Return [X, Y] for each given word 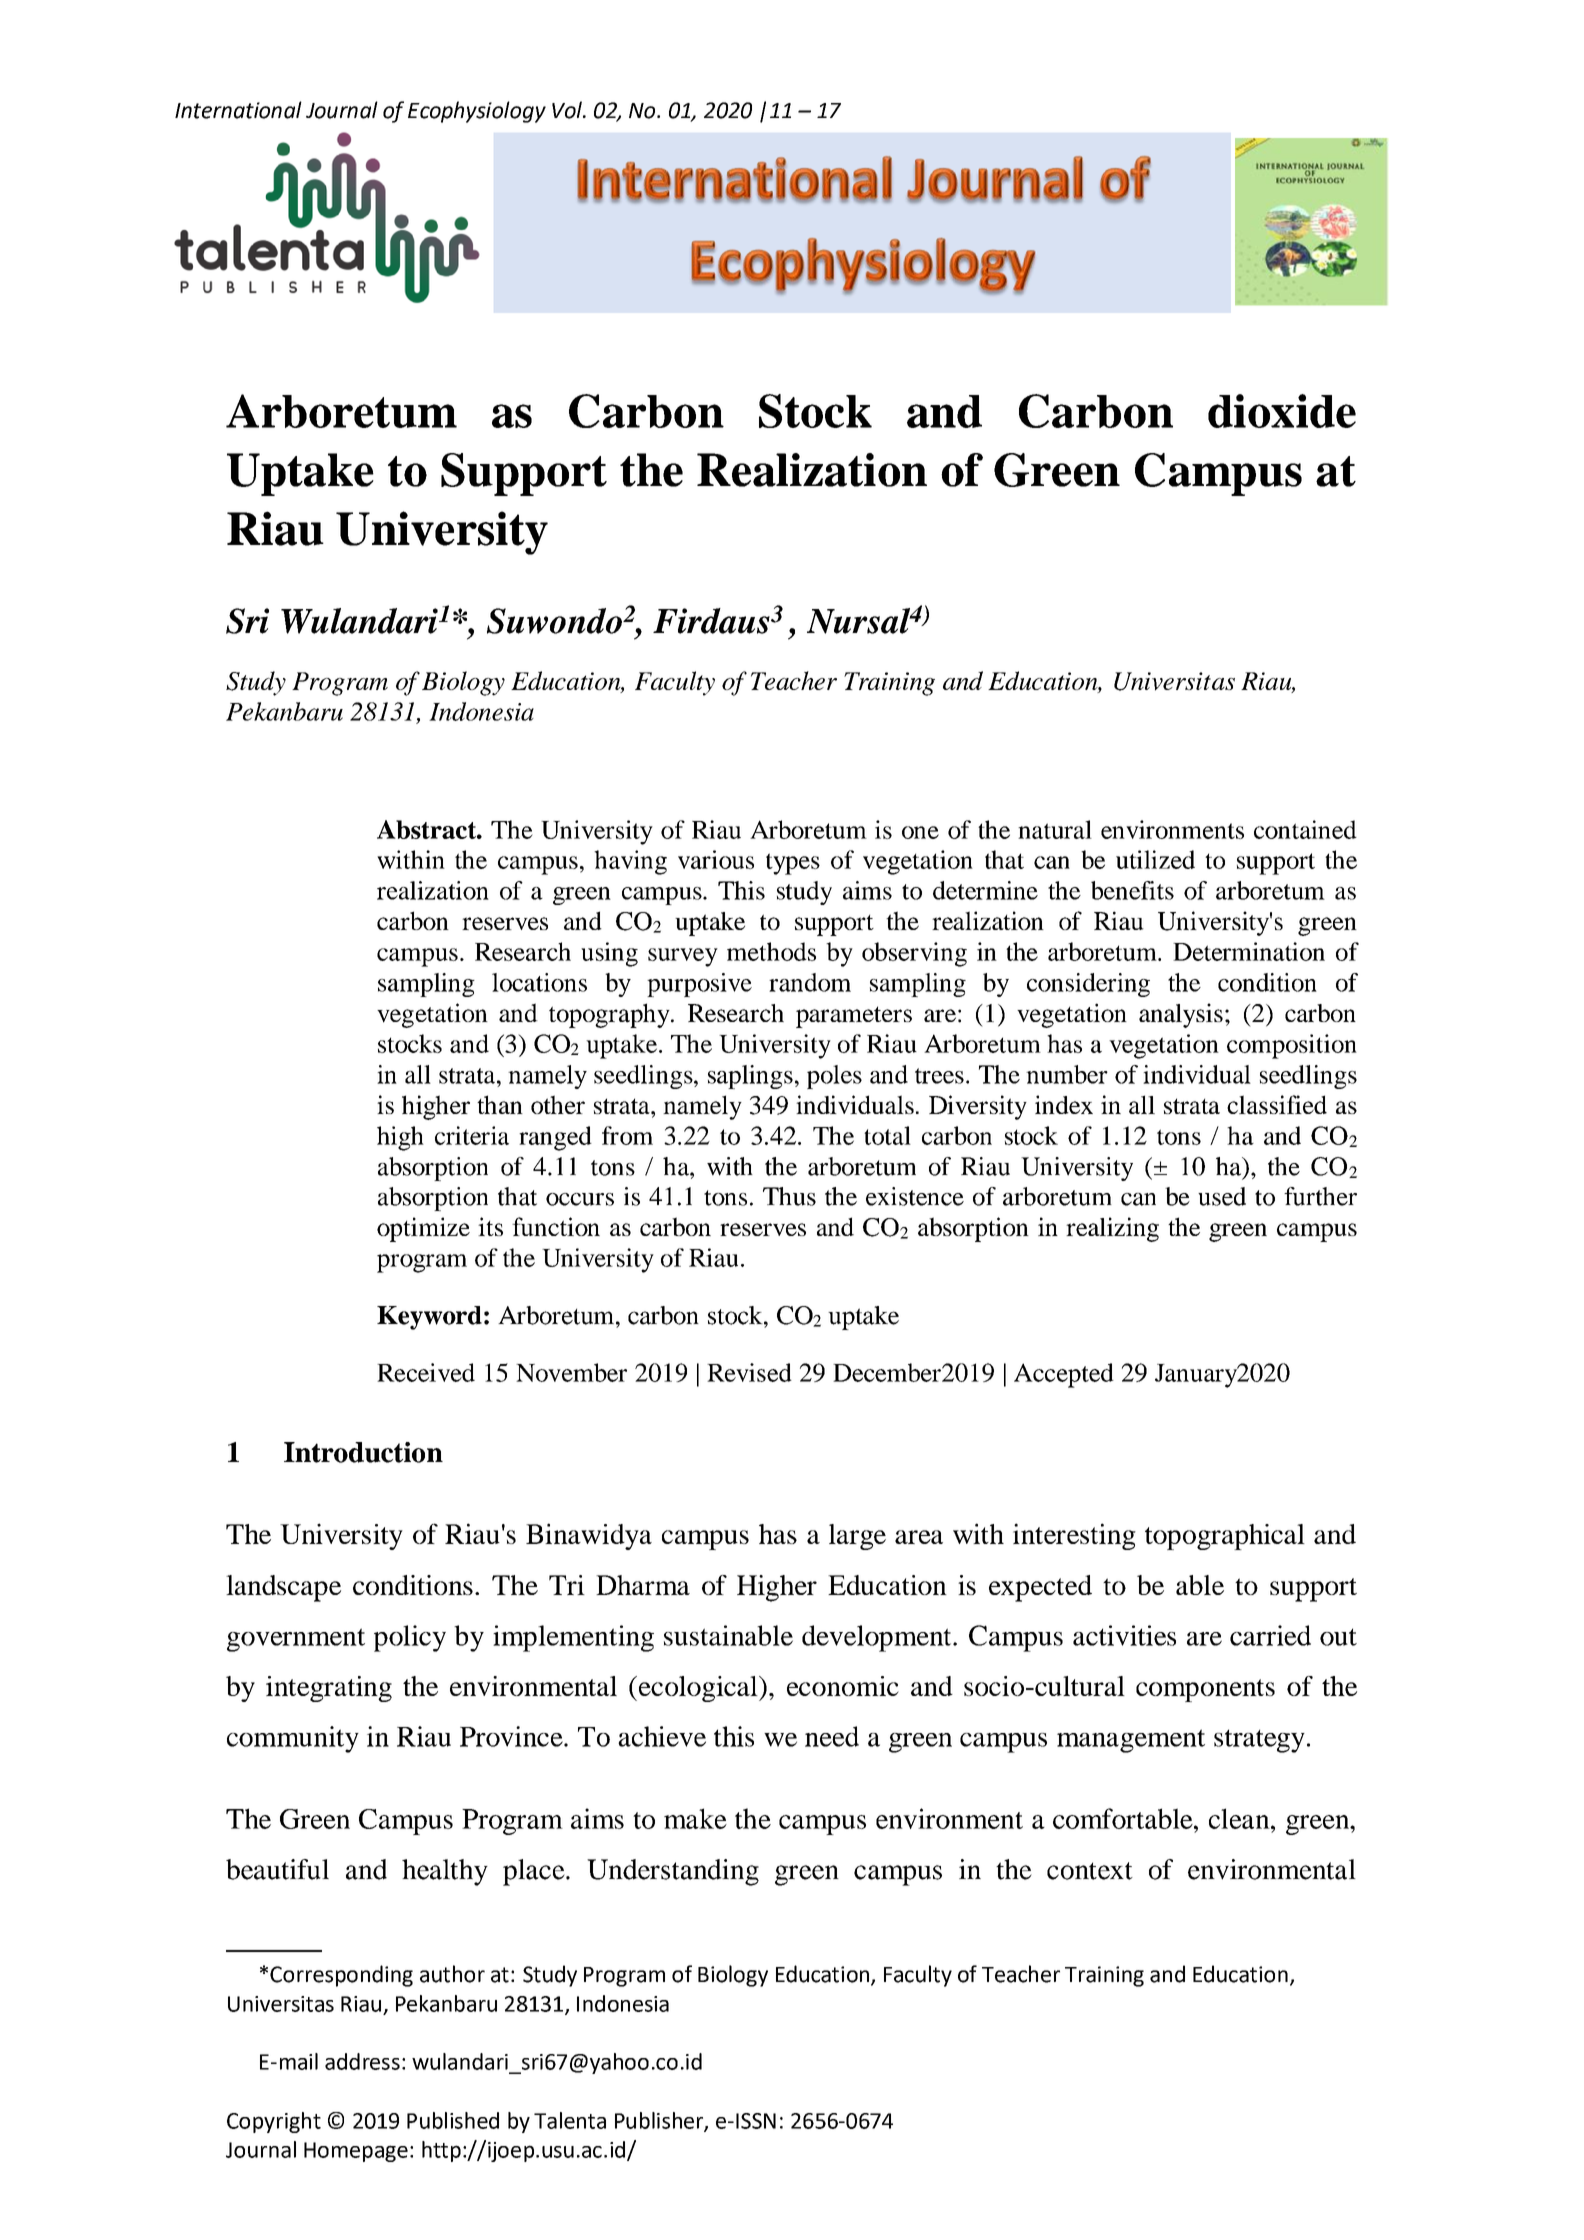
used [1222, 1196]
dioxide [1282, 411]
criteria [472, 1135]
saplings [750, 1077]
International [238, 110]
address [362, 2061]
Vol [568, 110]
